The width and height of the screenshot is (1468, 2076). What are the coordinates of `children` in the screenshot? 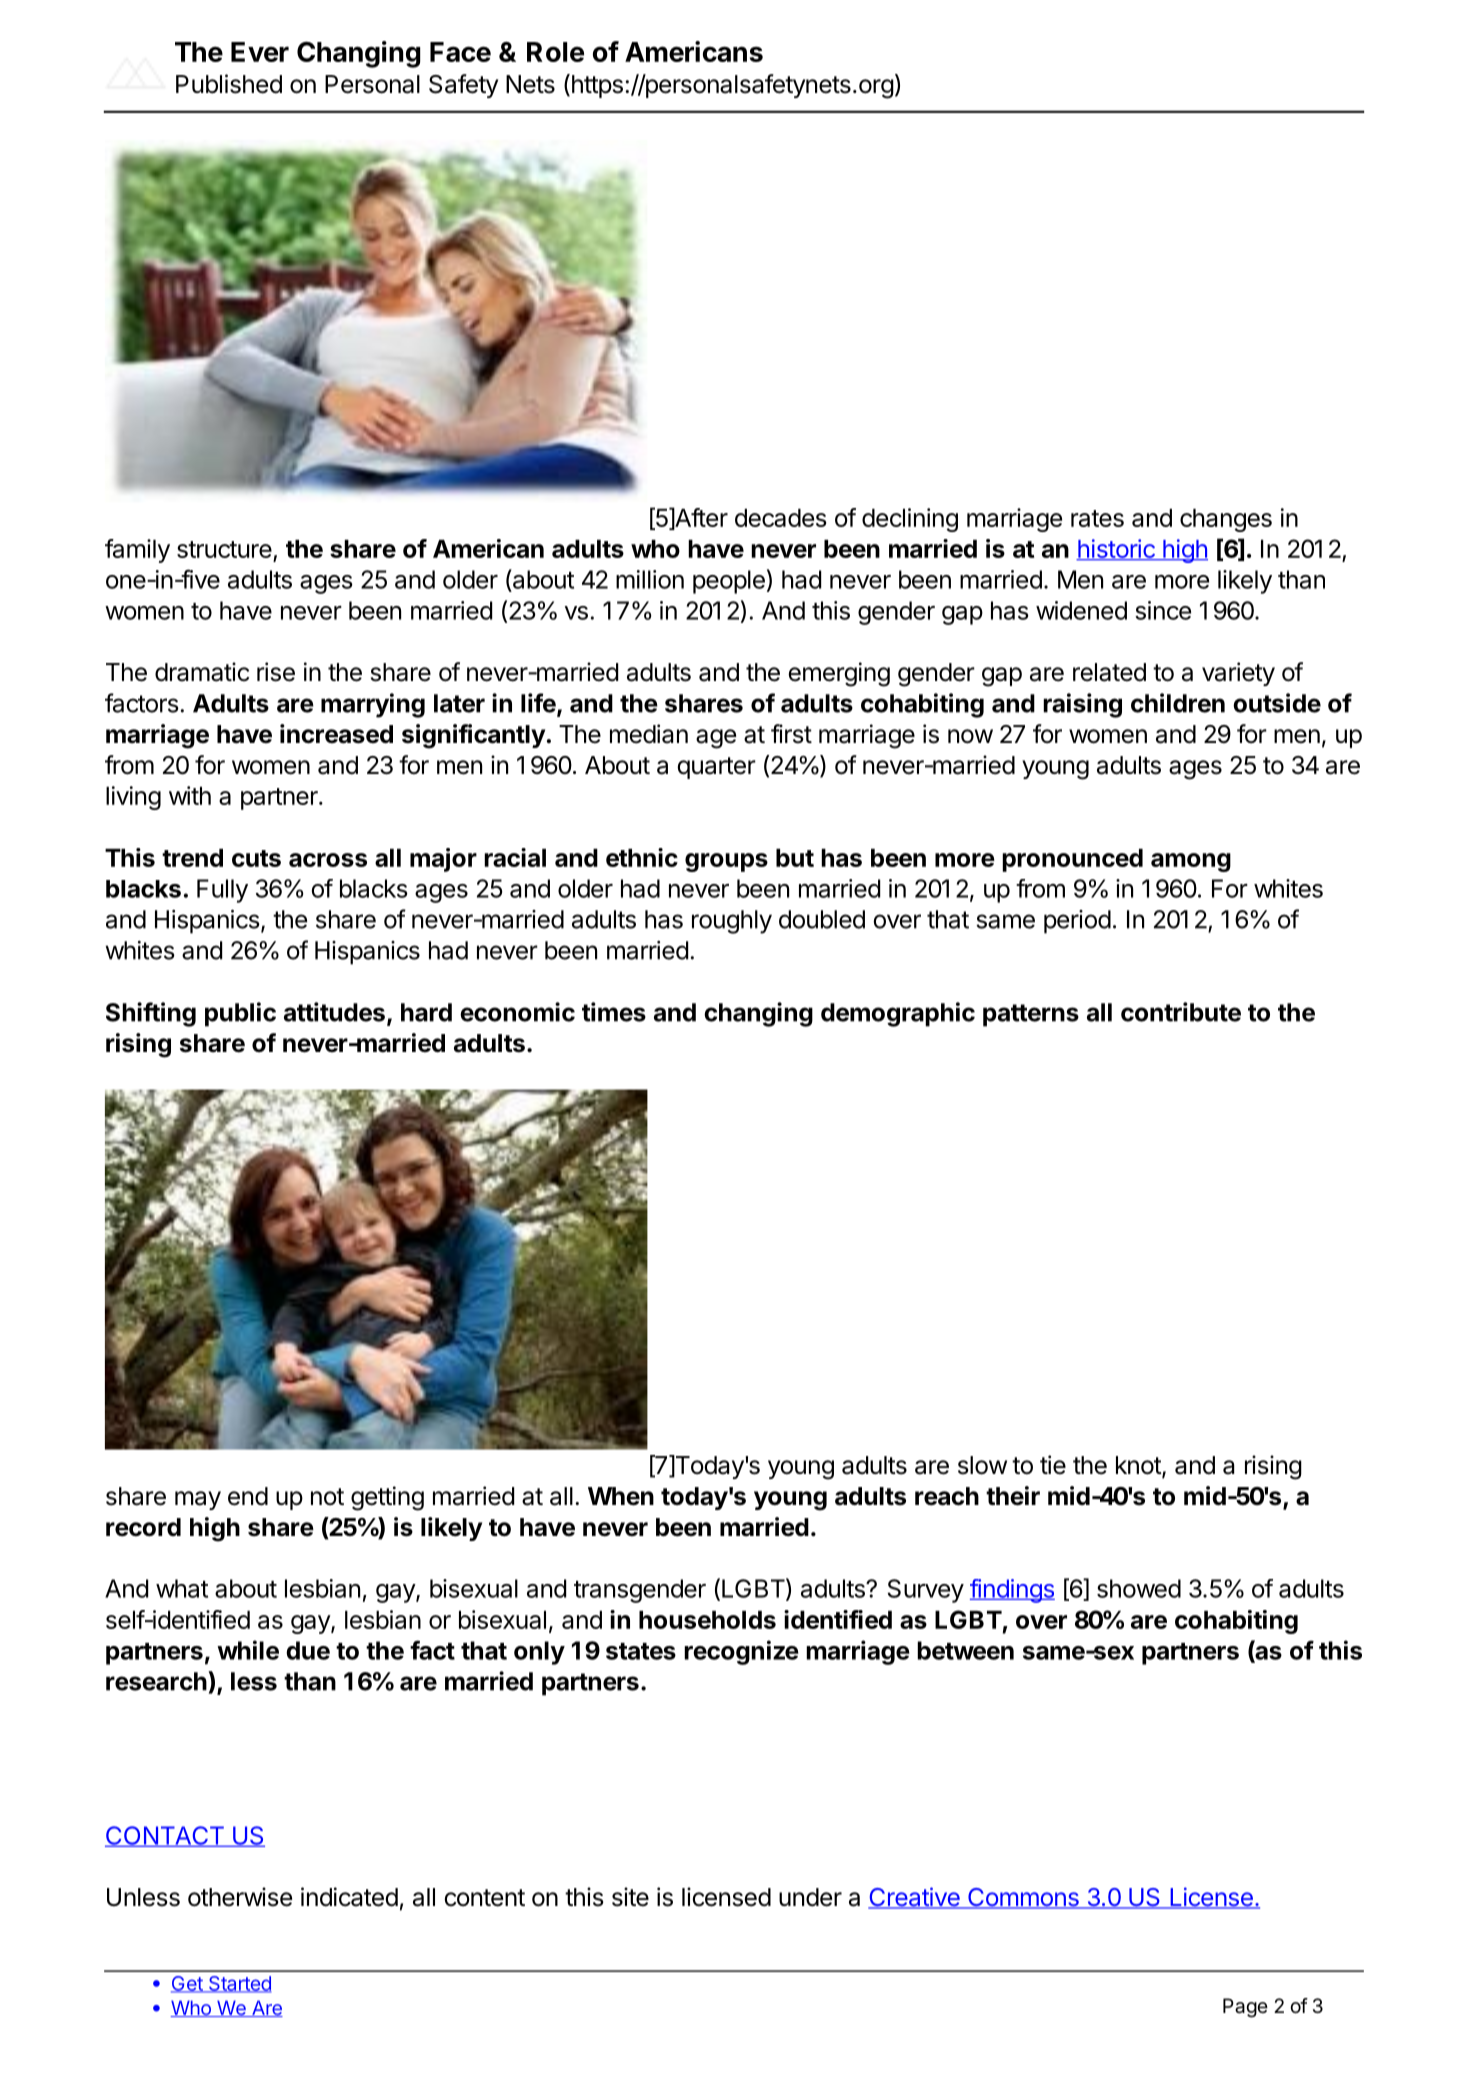 It's located at (1178, 703).
